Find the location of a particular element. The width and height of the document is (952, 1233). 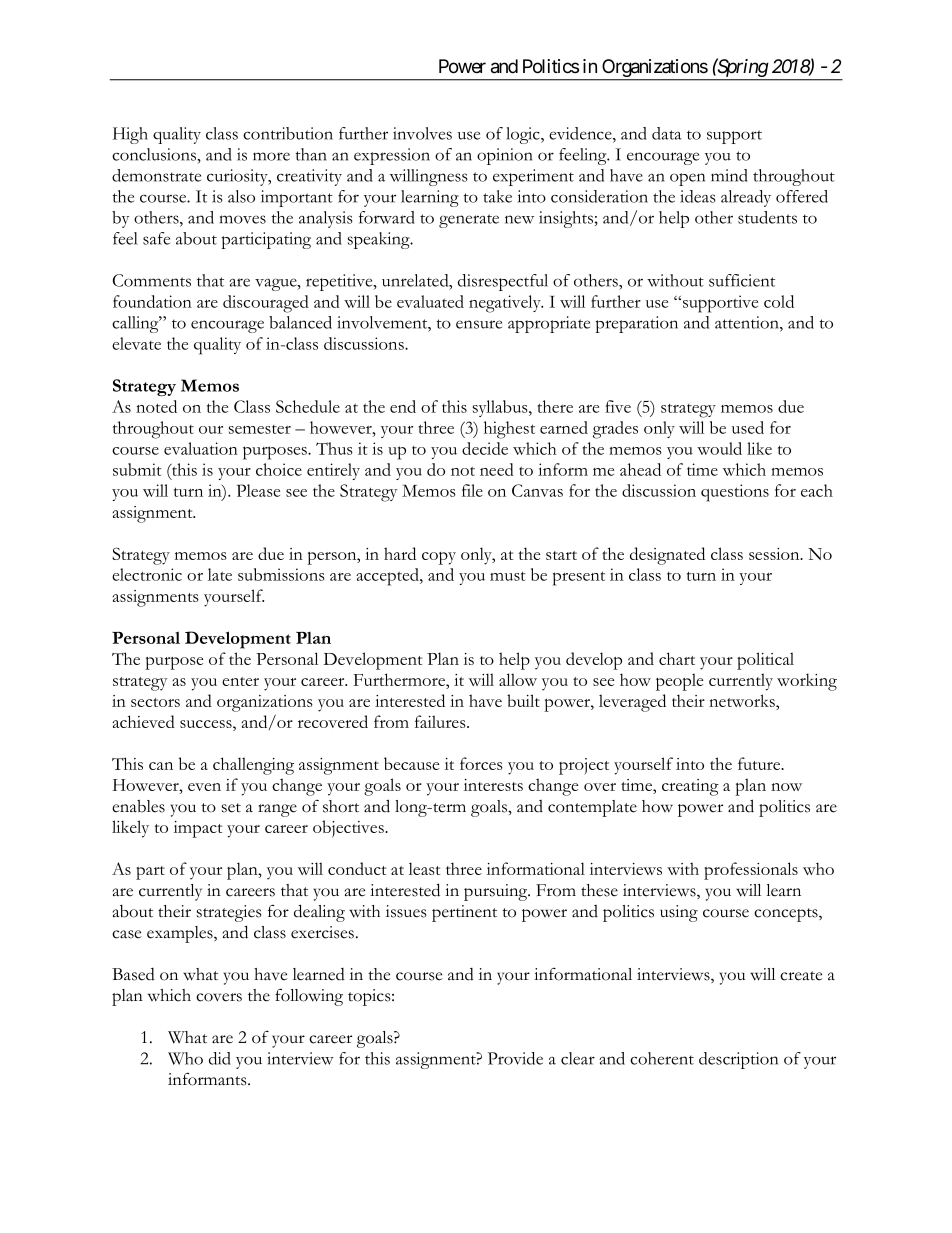

future is located at coordinates (760, 763).
